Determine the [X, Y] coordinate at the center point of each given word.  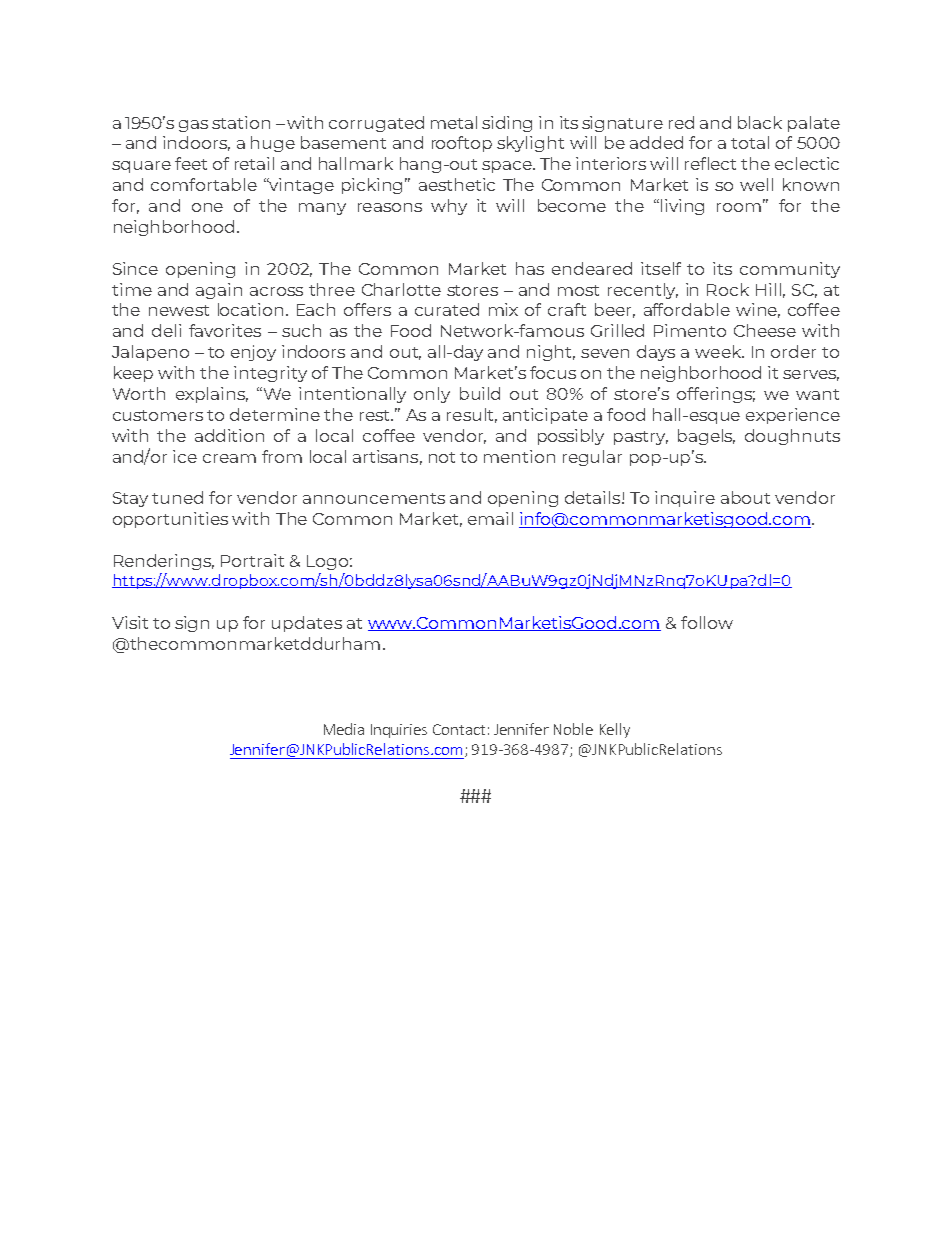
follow [707, 622]
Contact [459, 729]
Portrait [252, 560]
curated [447, 309]
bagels [706, 437]
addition [229, 435]
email [490, 518]
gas [193, 126]
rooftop [462, 144]
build [480, 393]
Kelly [615, 730]
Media [344, 729]
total [750, 142]
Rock [728, 289]
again [219, 291]
